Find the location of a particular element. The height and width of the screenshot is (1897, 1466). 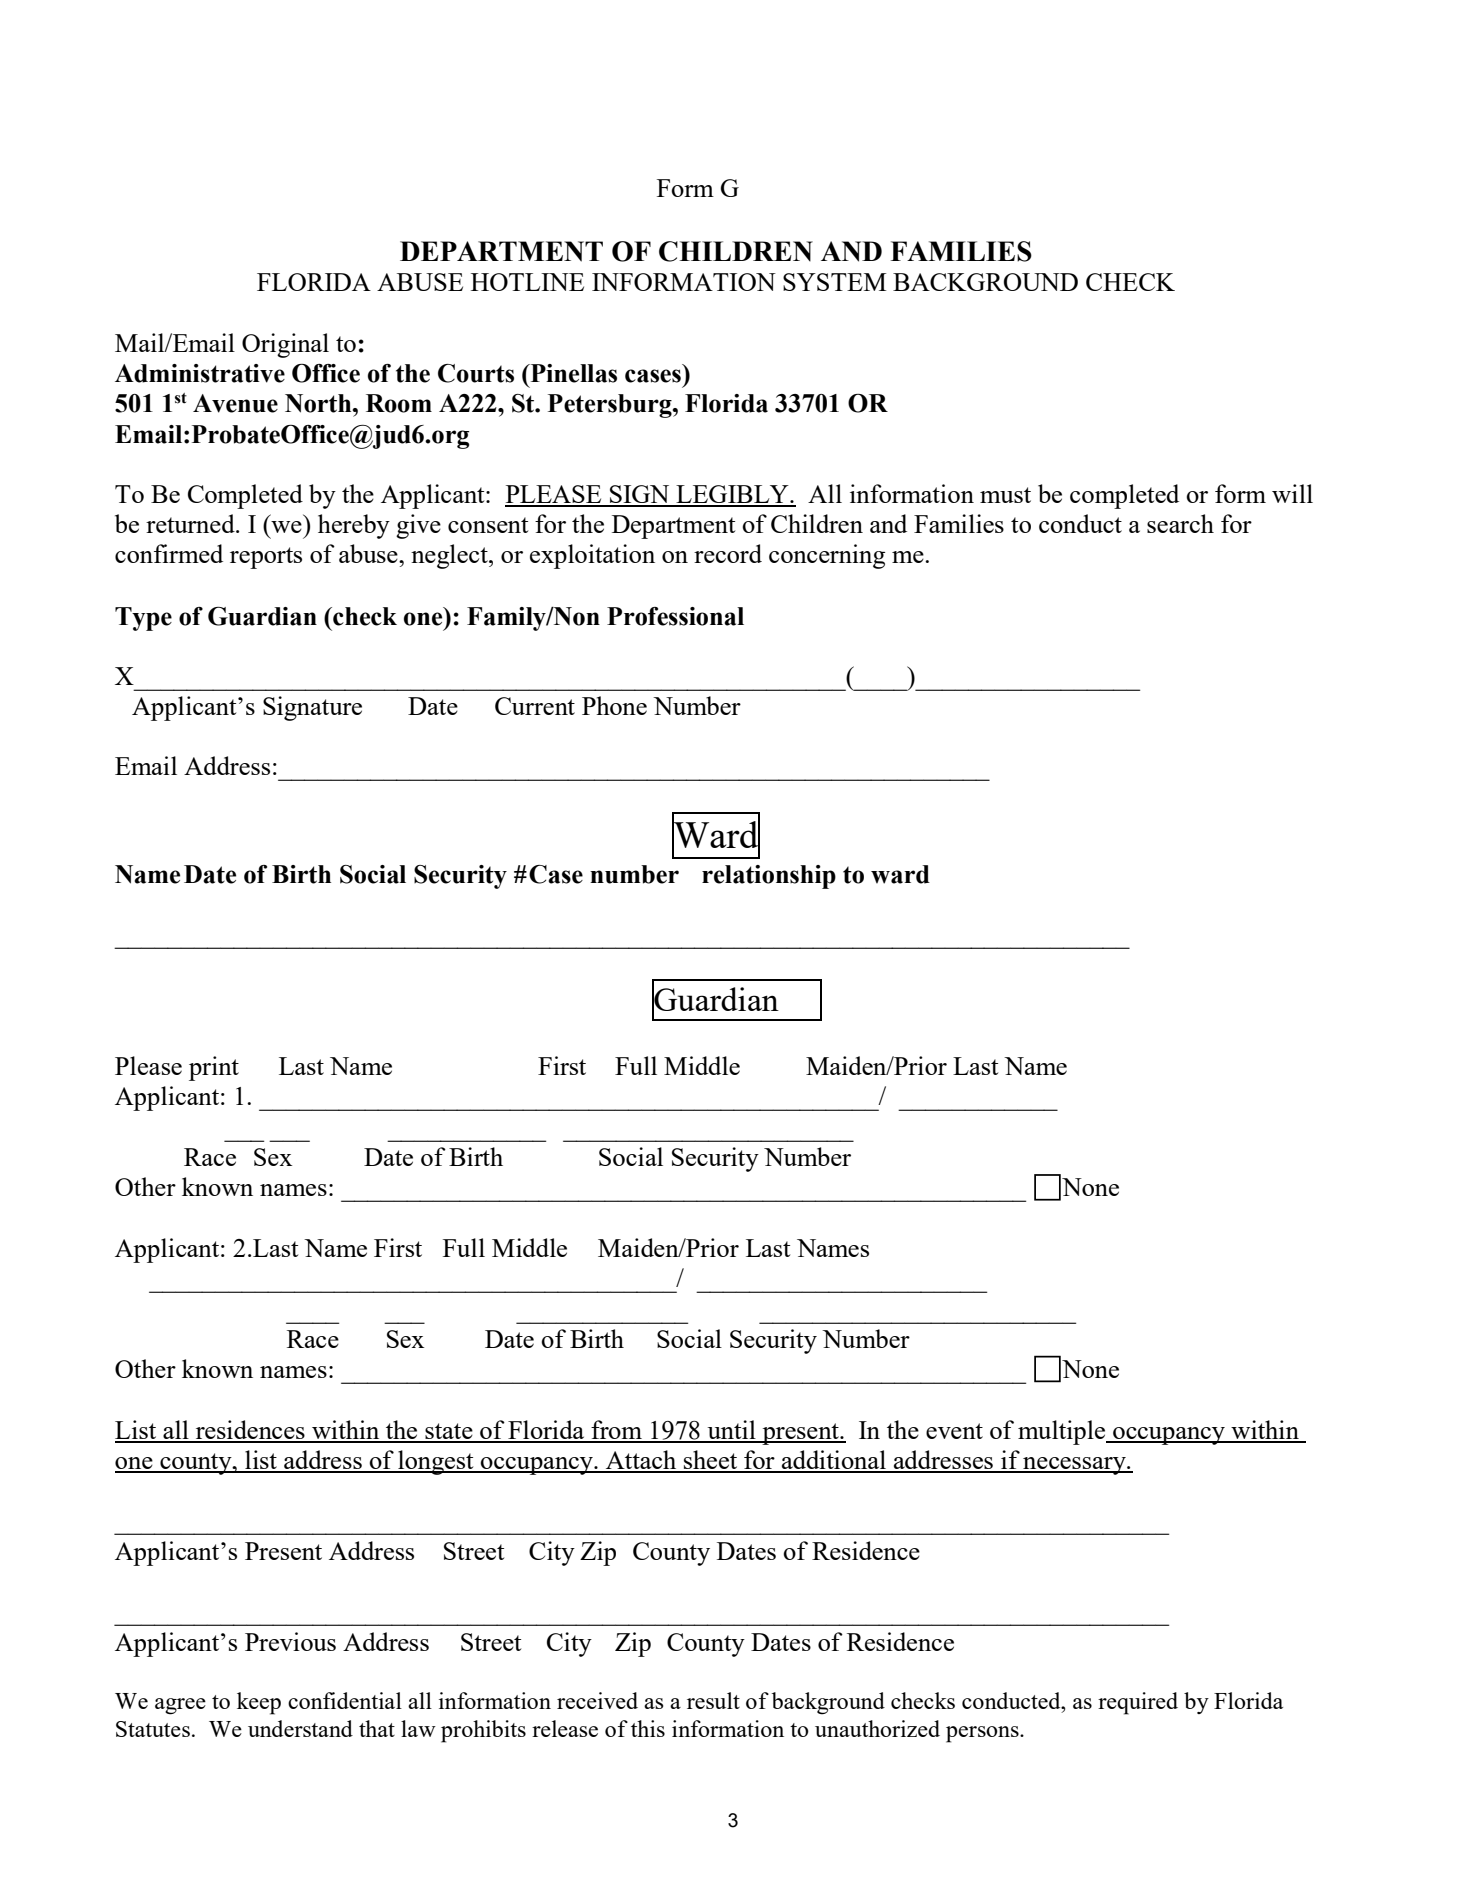

Phone is located at coordinates (614, 705).
